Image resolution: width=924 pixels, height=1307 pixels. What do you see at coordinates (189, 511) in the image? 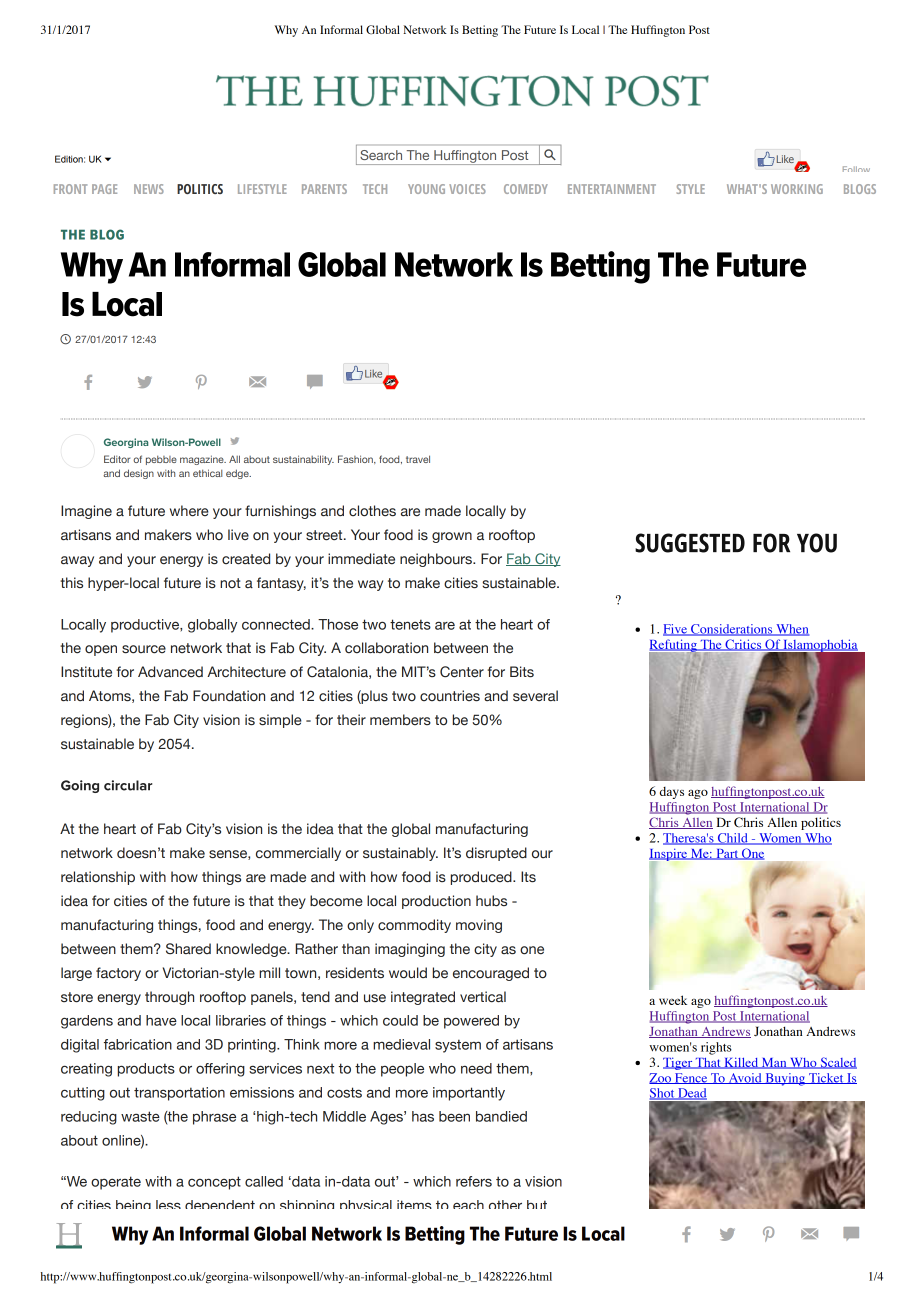
I see `where` at bounding box center [189, 511].
